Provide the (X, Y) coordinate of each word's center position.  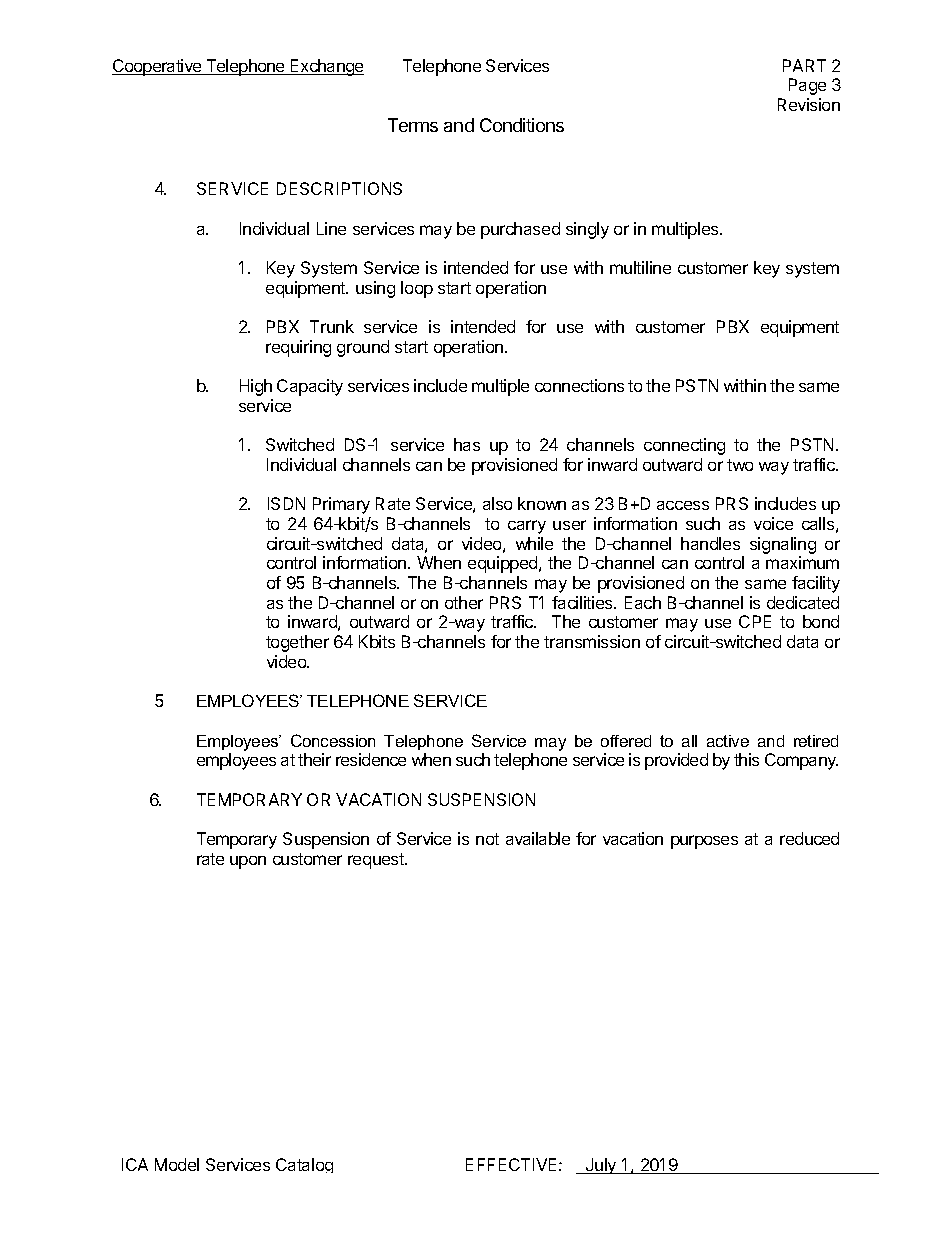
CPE (755, 621)
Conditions (522, 125)
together (297, 643)
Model (177, 1164)
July (601, 1166)
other (464, 602)
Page (807, 86)
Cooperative (158, 67)
